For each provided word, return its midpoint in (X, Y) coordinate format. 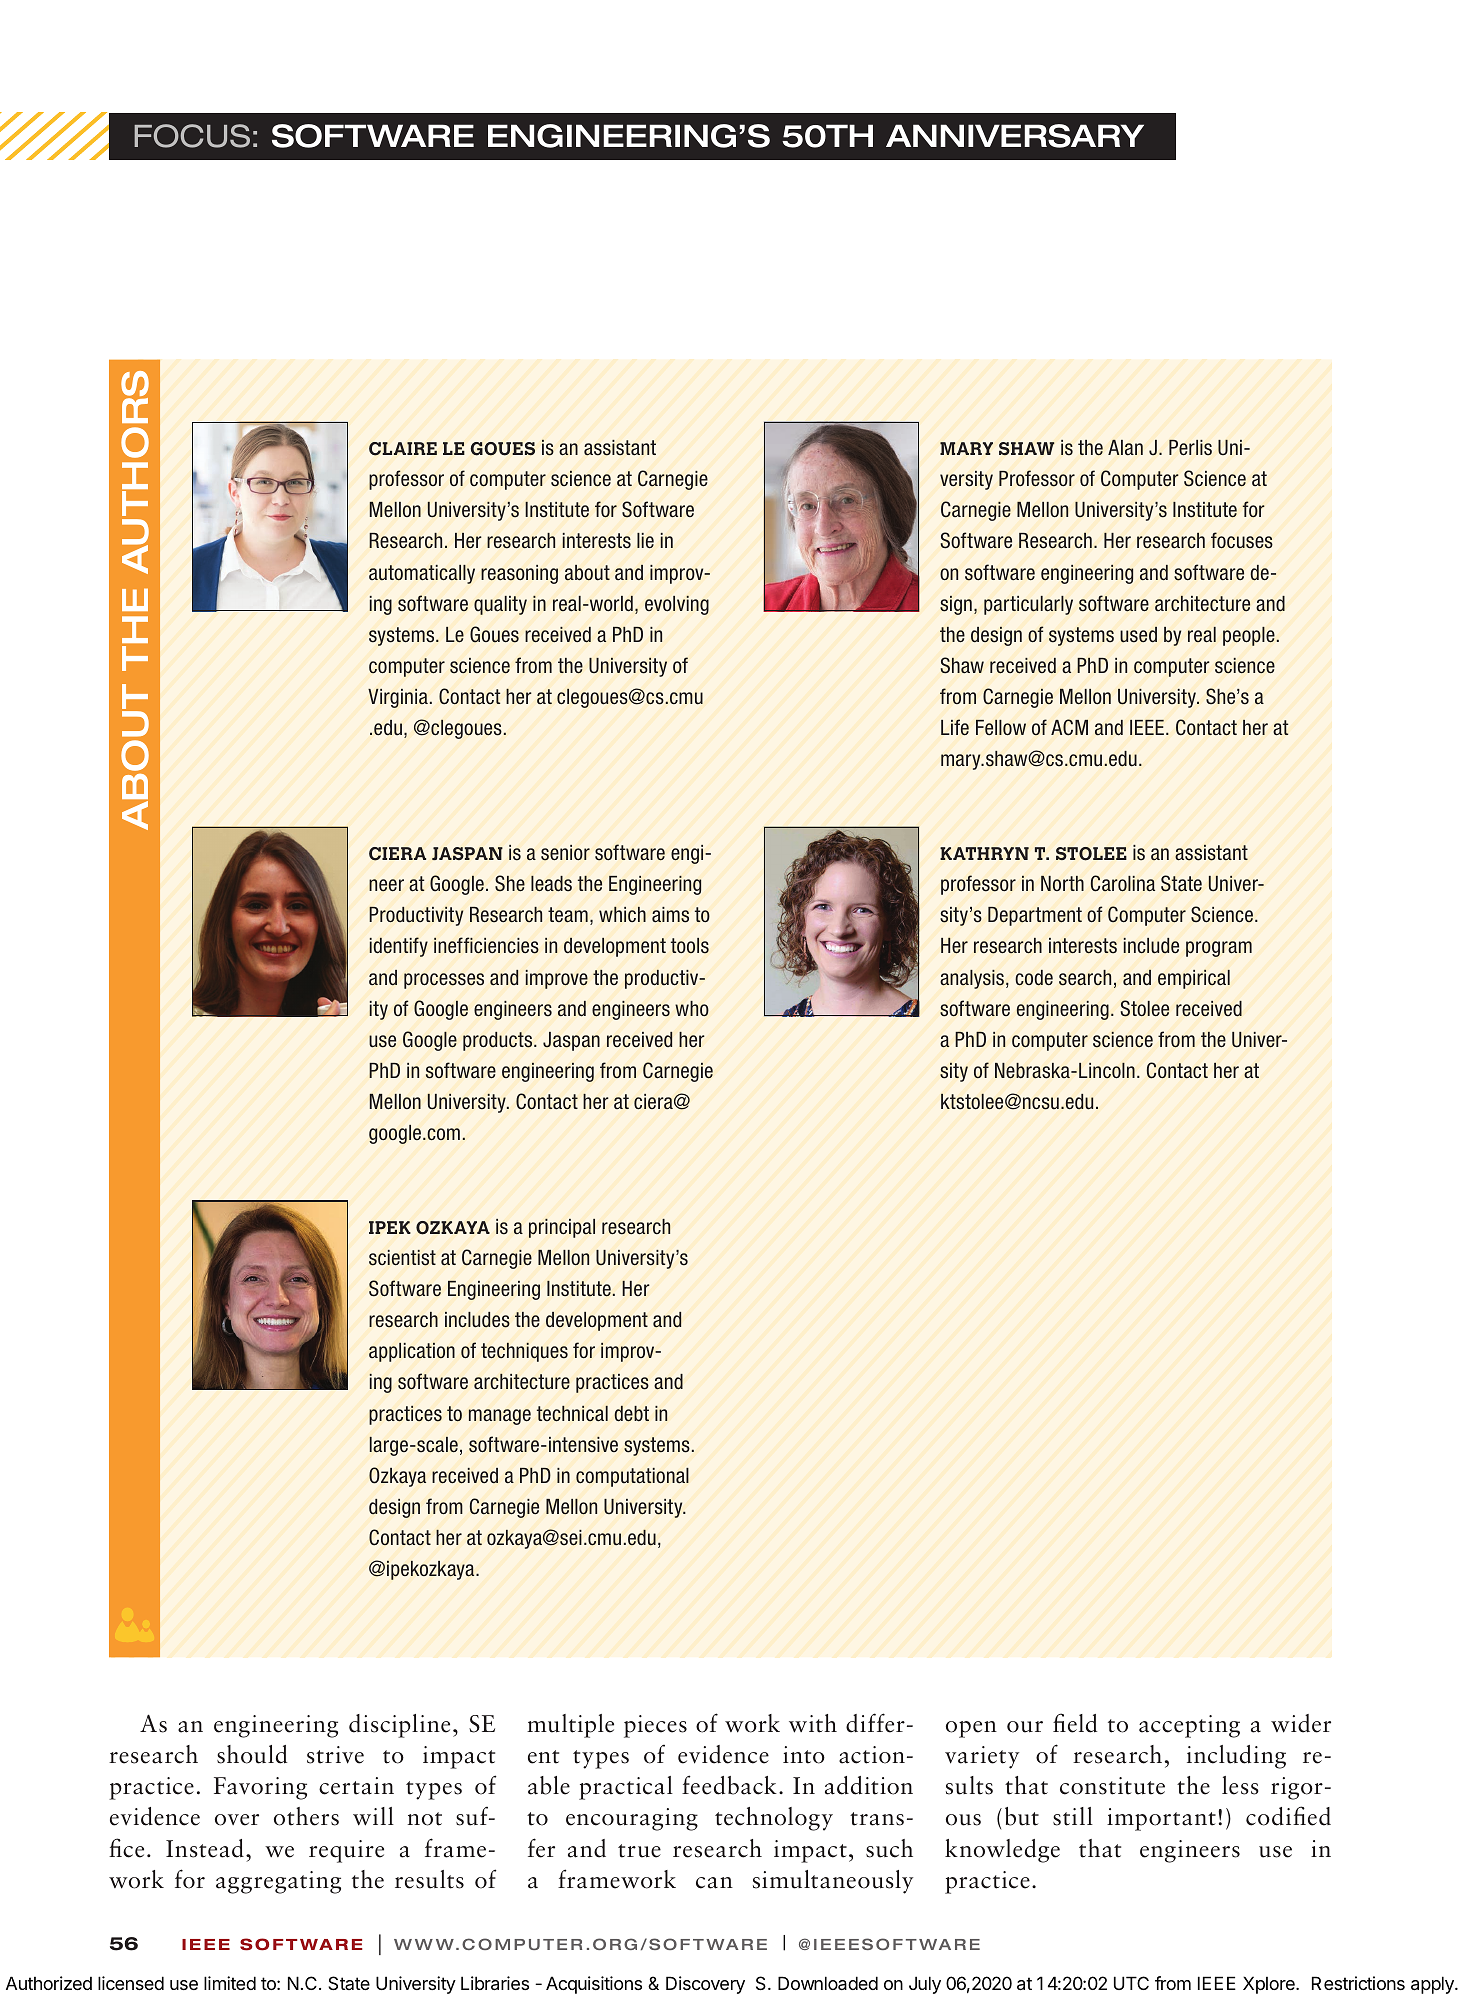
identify (398, 947)
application (412, 1352)
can (714, 1883)
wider (1301, 1723)
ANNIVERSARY (1015, 136)
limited (230, 1983)
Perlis (1190, 447)
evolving (677, 605)
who (692, 1008)
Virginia (398, 698)
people (1249, 636)
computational (632, 1477)
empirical (1194, 979)
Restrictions (1358, 1983)
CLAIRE (403, 449)
